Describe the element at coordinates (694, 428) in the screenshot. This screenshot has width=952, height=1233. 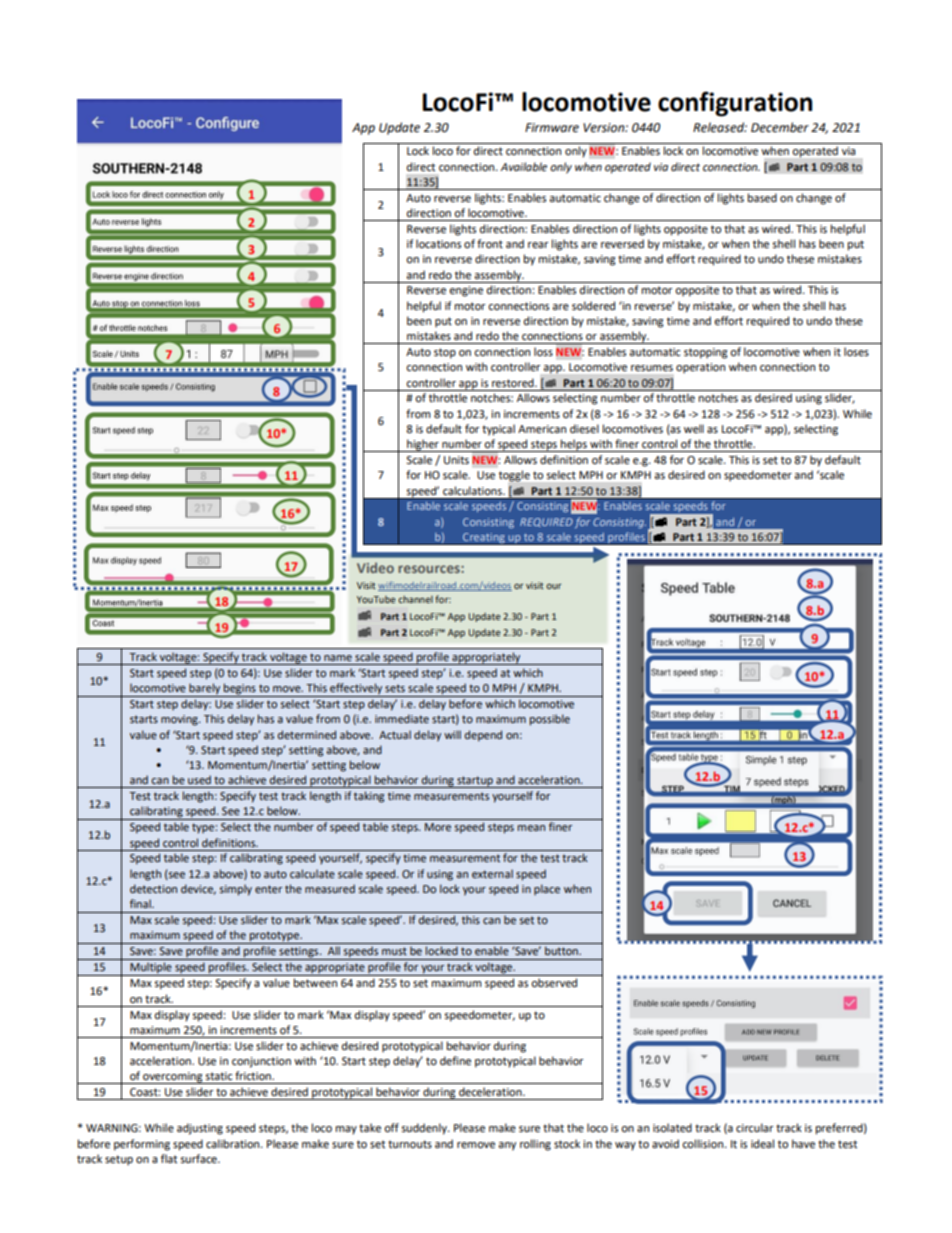
I see `well` at that location.
